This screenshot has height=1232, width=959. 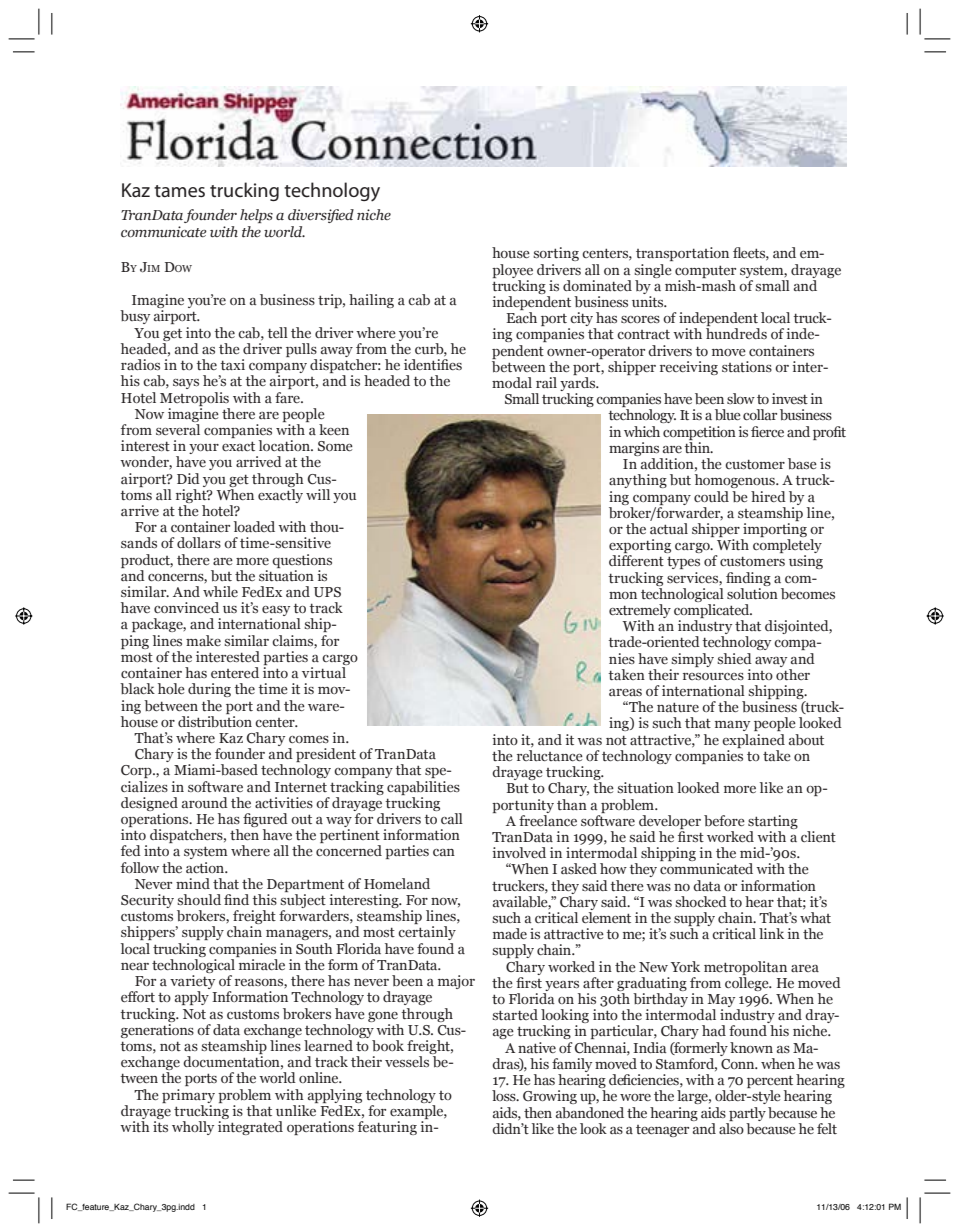 What do you see at coordinates (235, 672) in the screenshot?
I see `entered` at bounding box center [235, 672].
